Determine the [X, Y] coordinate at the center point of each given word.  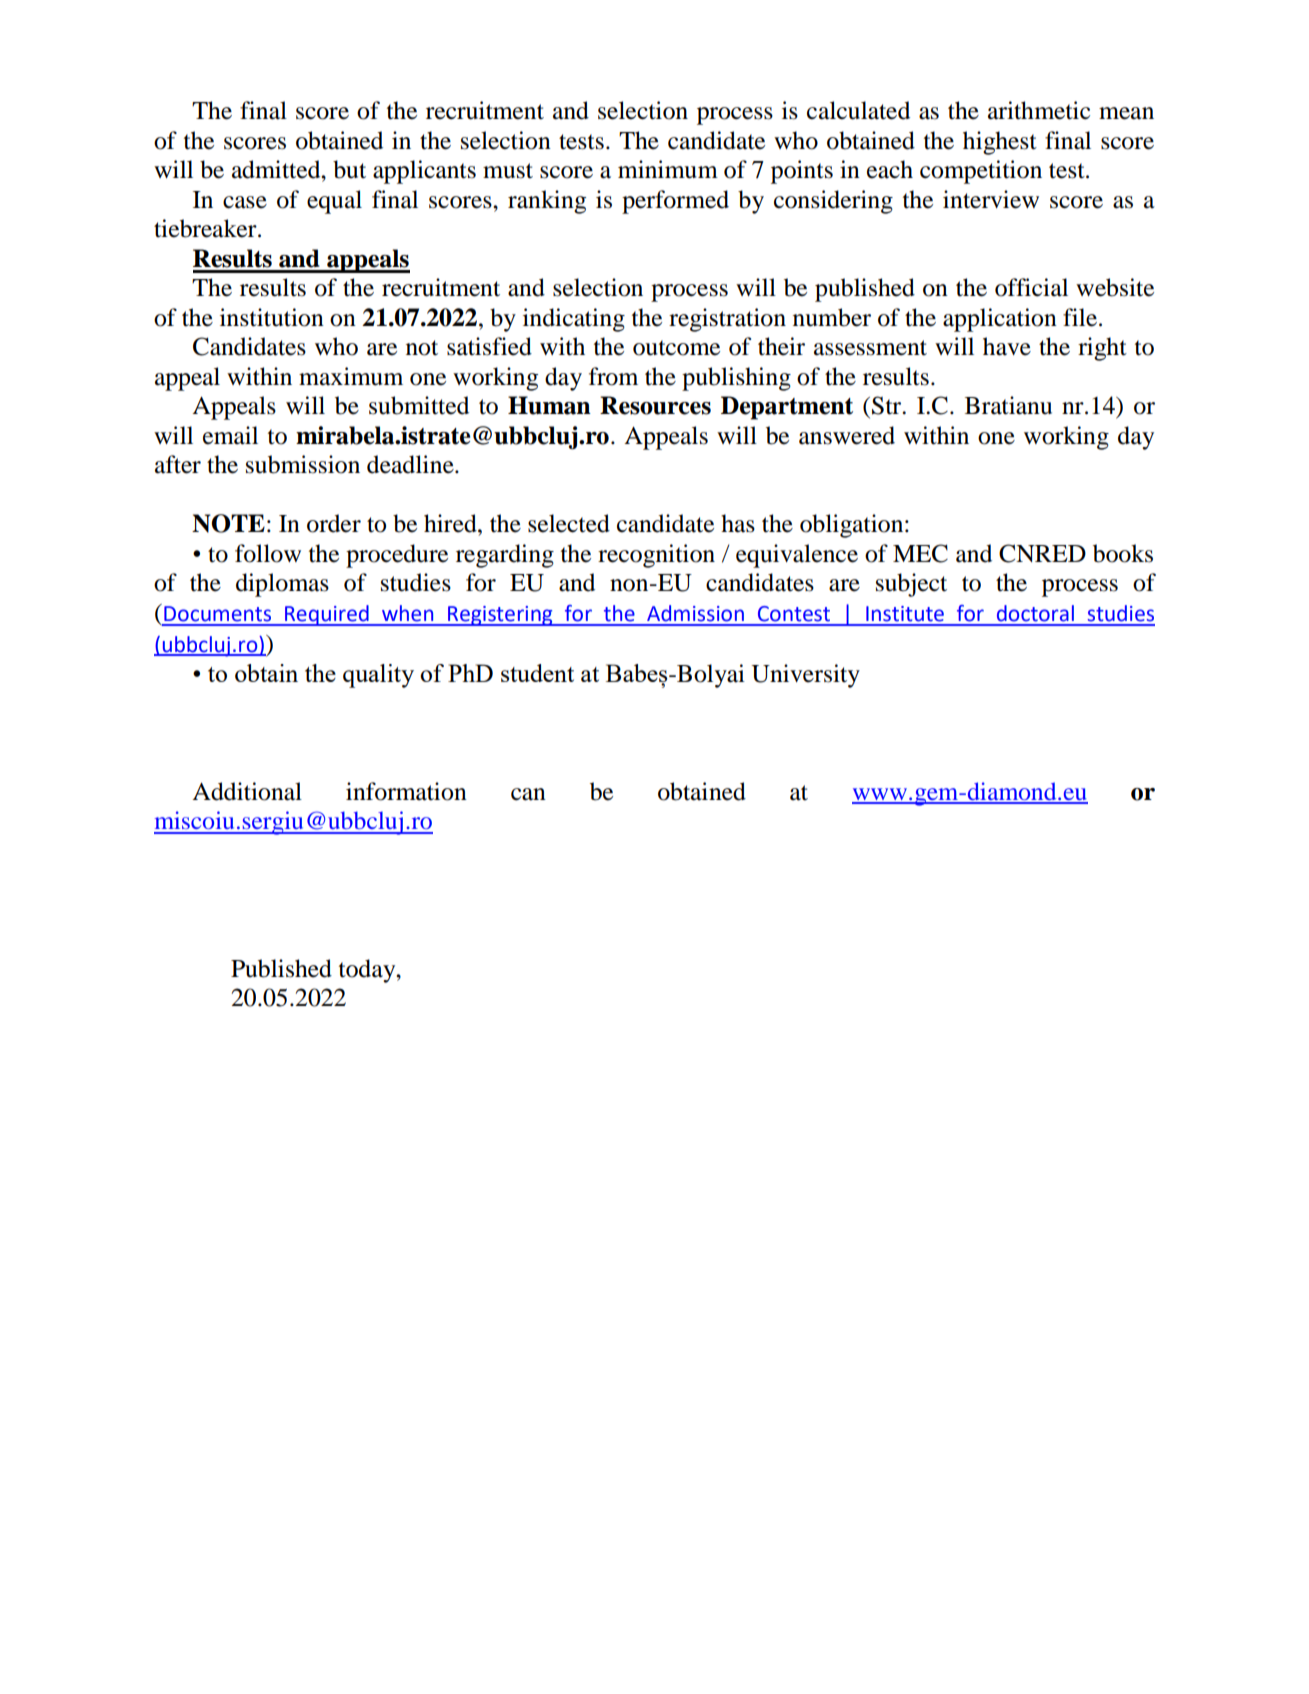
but [349, 169]
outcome [676, 348]
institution [272, 317]
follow [268, 553]
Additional [247, 791]
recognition [656, 556]
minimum [668, 169]
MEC [920, 553]
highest [1000, 143]
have [1007, 346]
